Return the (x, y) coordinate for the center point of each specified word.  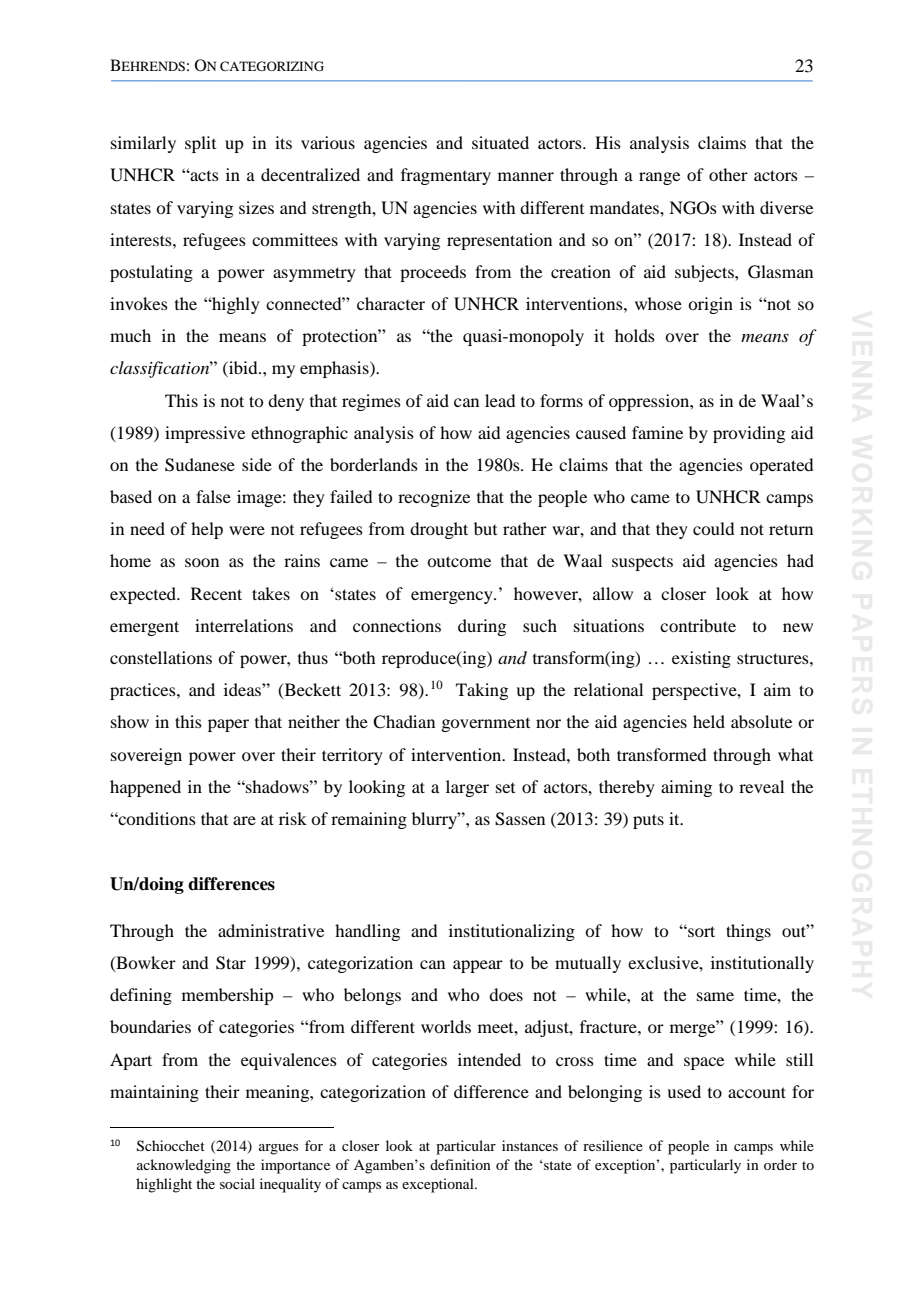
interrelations (244, 625)
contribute (698, 625)
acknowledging (184, 1166)
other (728, 174)
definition (460, 1164)
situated (500, 142)
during (482, 627)
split (200, 144)
